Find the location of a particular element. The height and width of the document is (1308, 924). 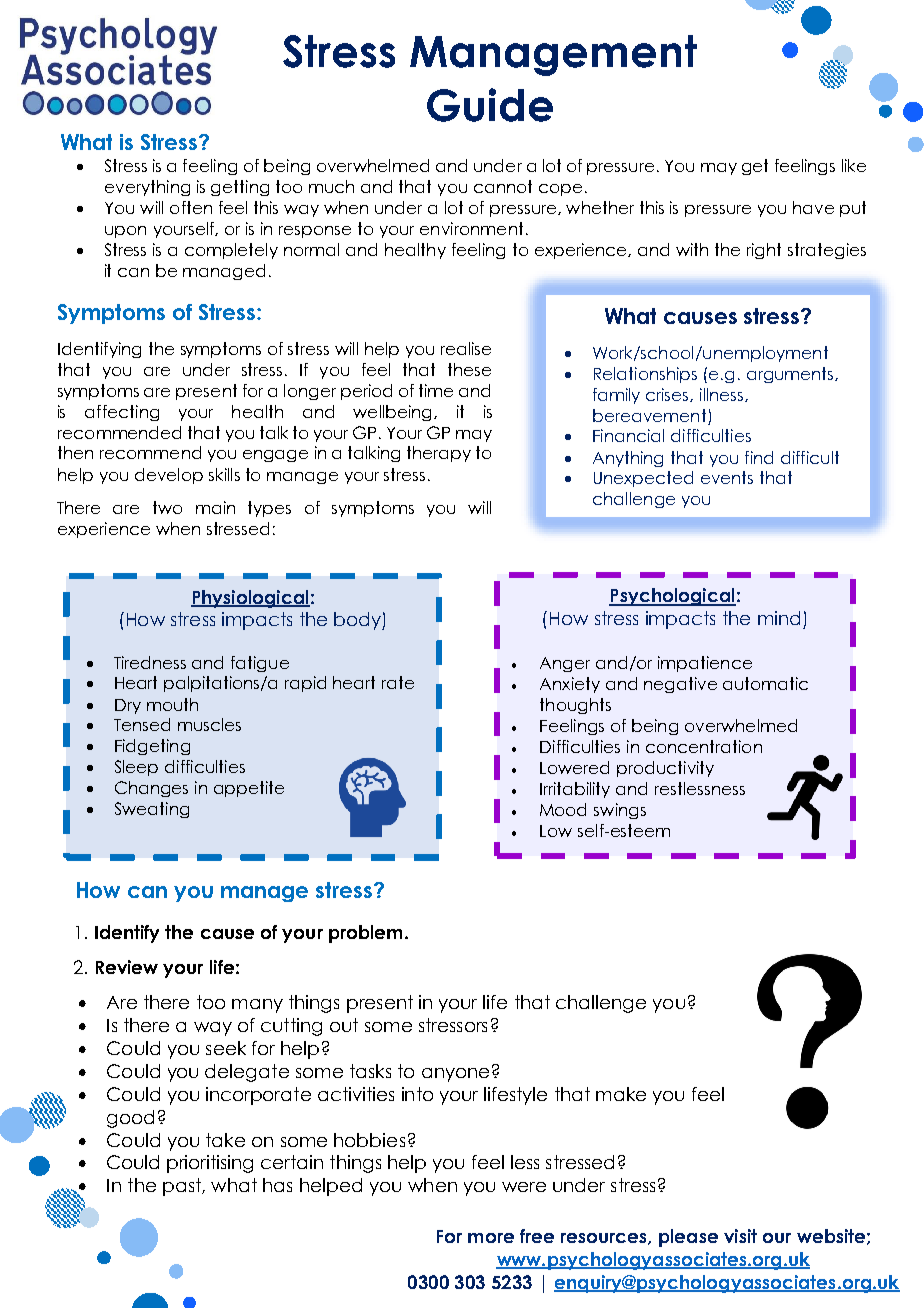

concentration is located at coordinates (704, 746).
